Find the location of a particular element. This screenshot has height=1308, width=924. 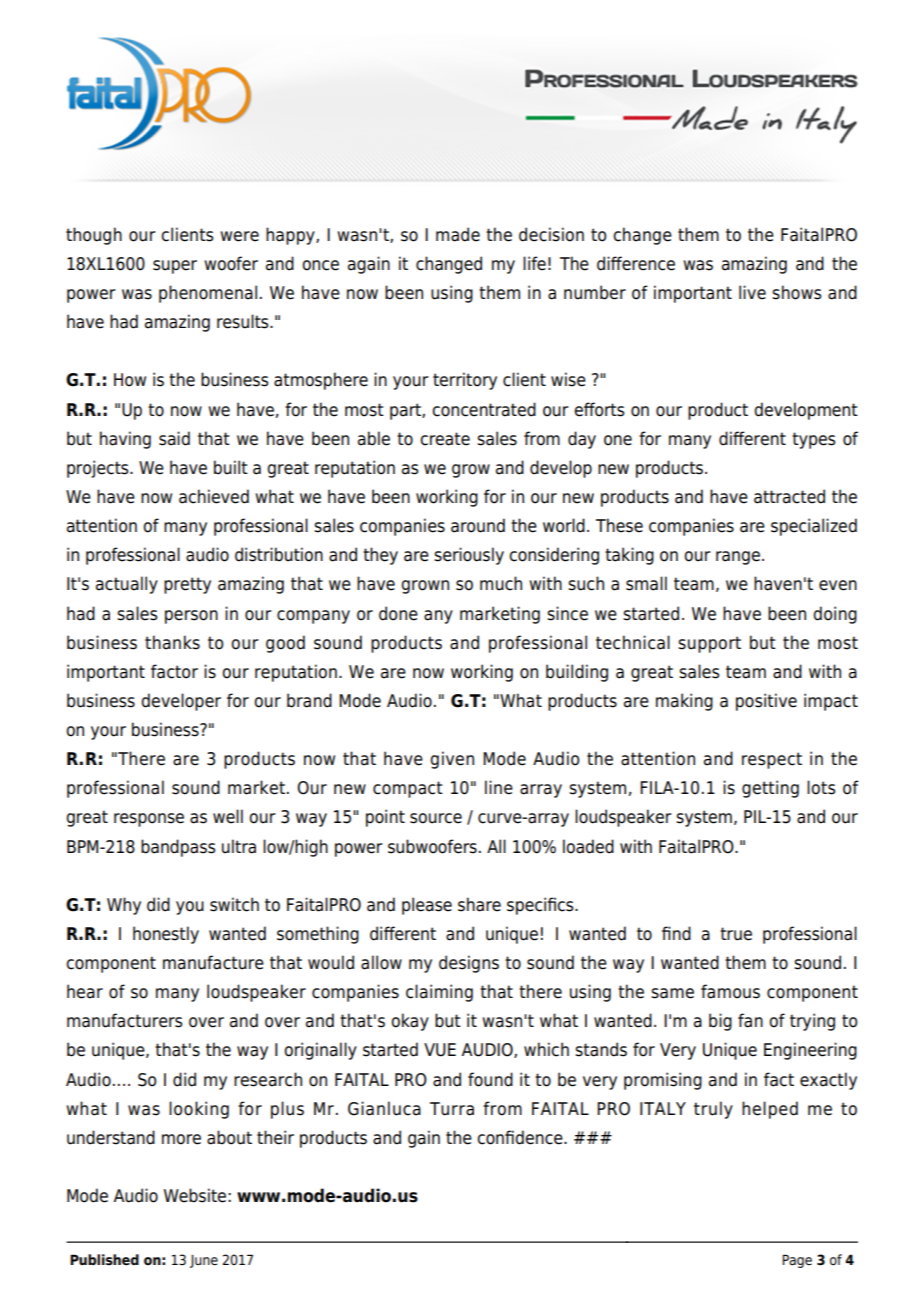

achieved is located at coordinates (214, 496).
